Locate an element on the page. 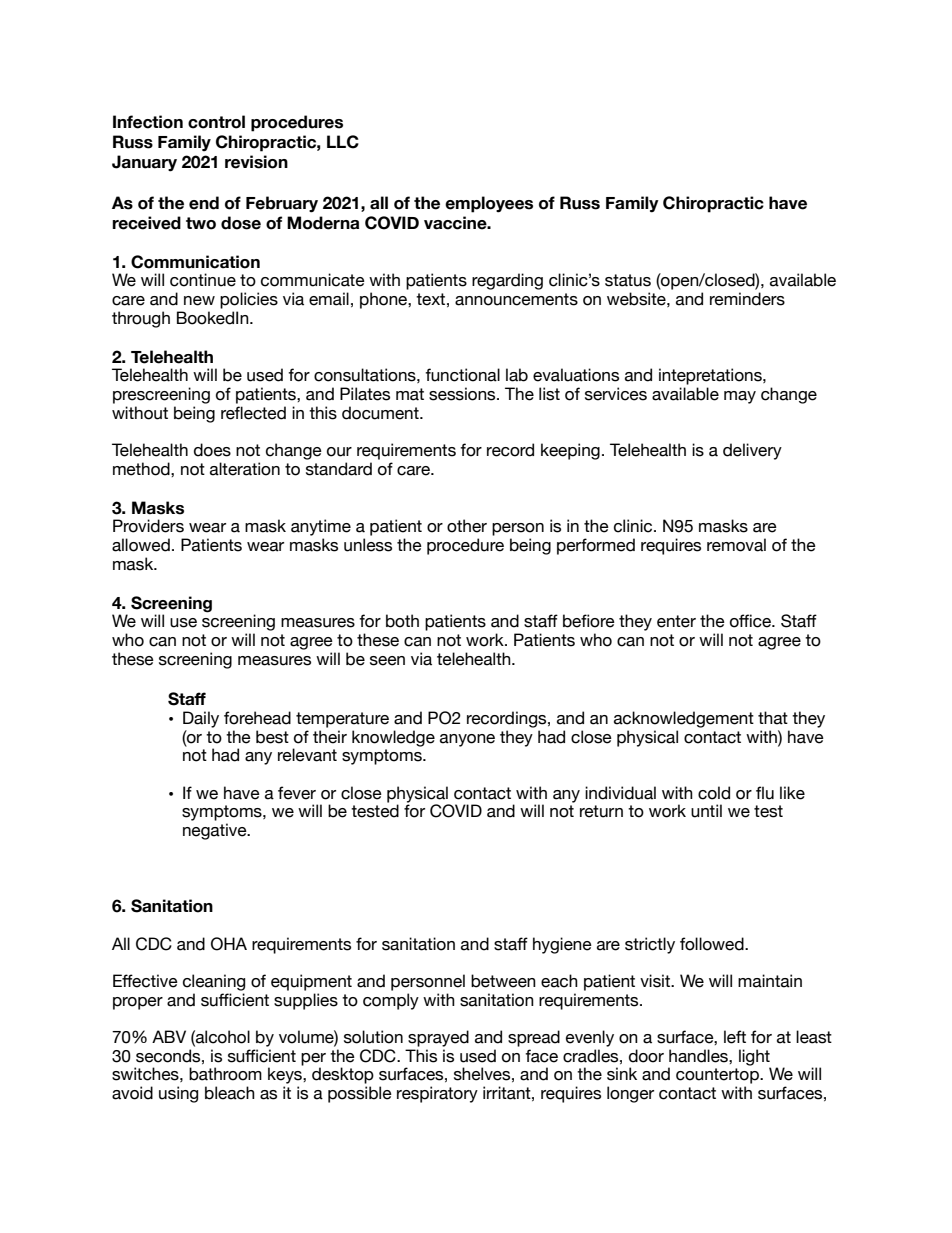 This page has width=952, height=1233. negative is located at coordinates (216, 831).
